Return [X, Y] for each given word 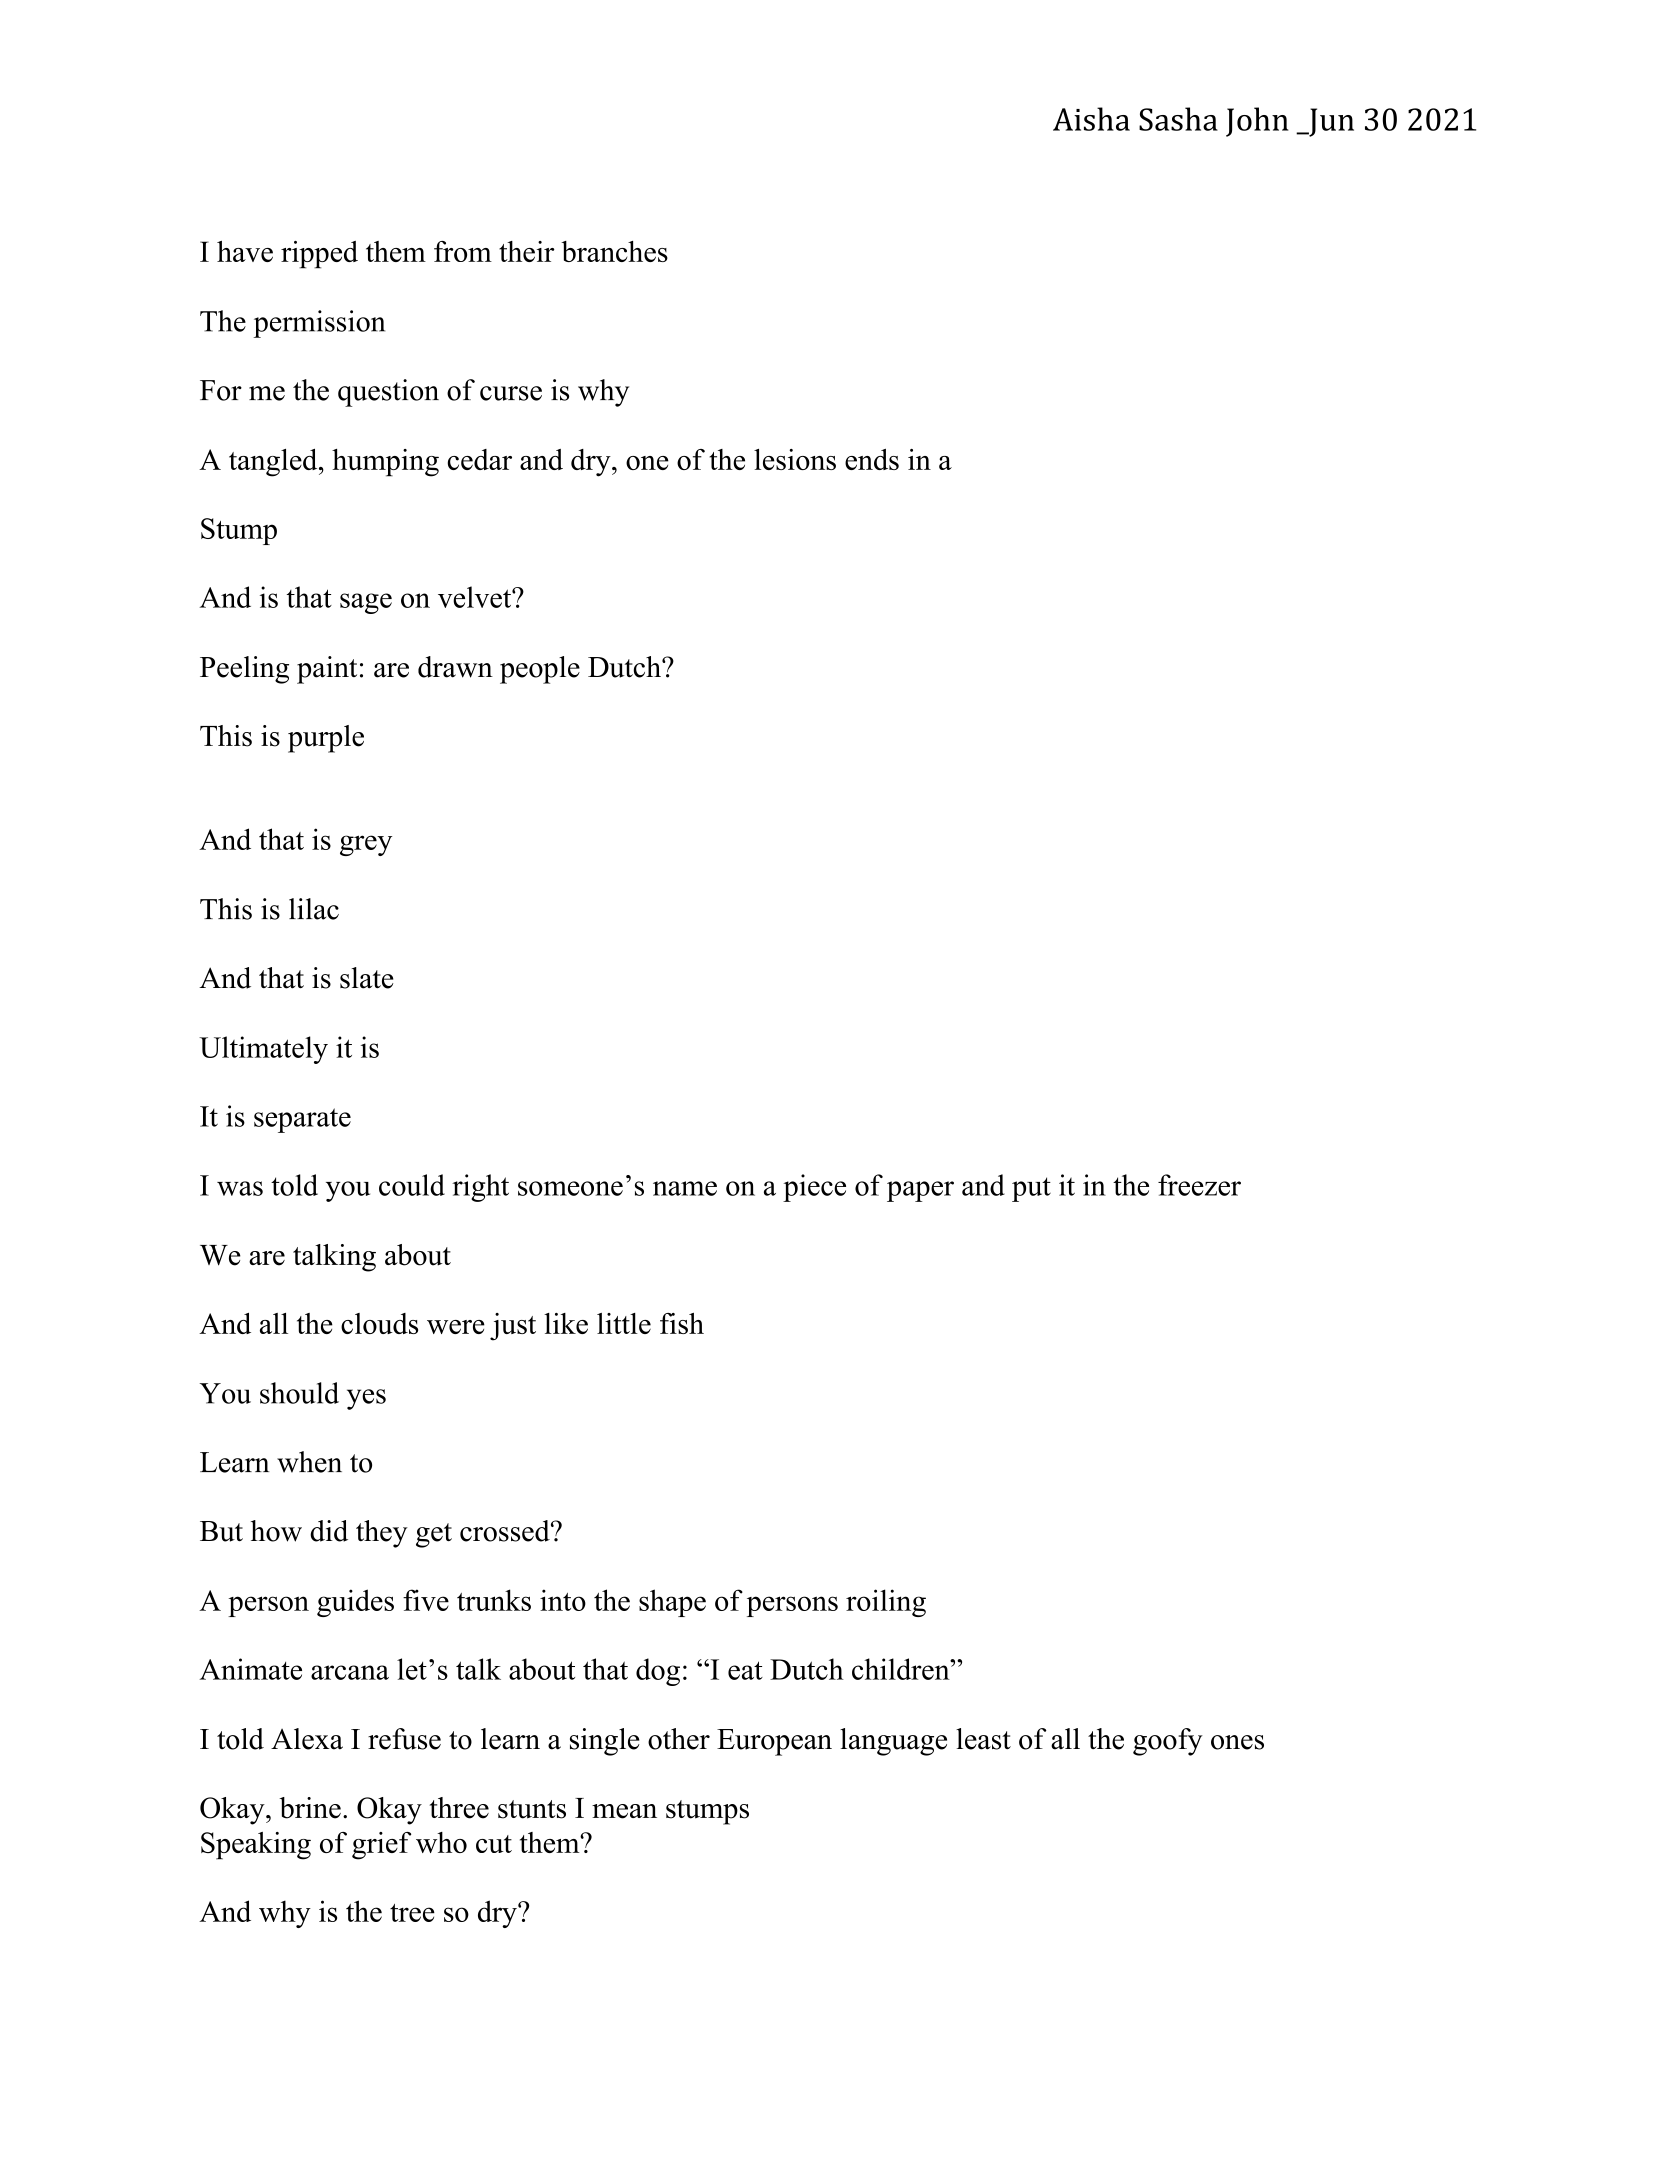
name [685, 1188]
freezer [1199, 1185]
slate [366, 978]
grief [381, 1846]
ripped [319, 255]
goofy [1168, 1742]
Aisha [1091, 119]
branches [614, 251]
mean [624, 1811]
